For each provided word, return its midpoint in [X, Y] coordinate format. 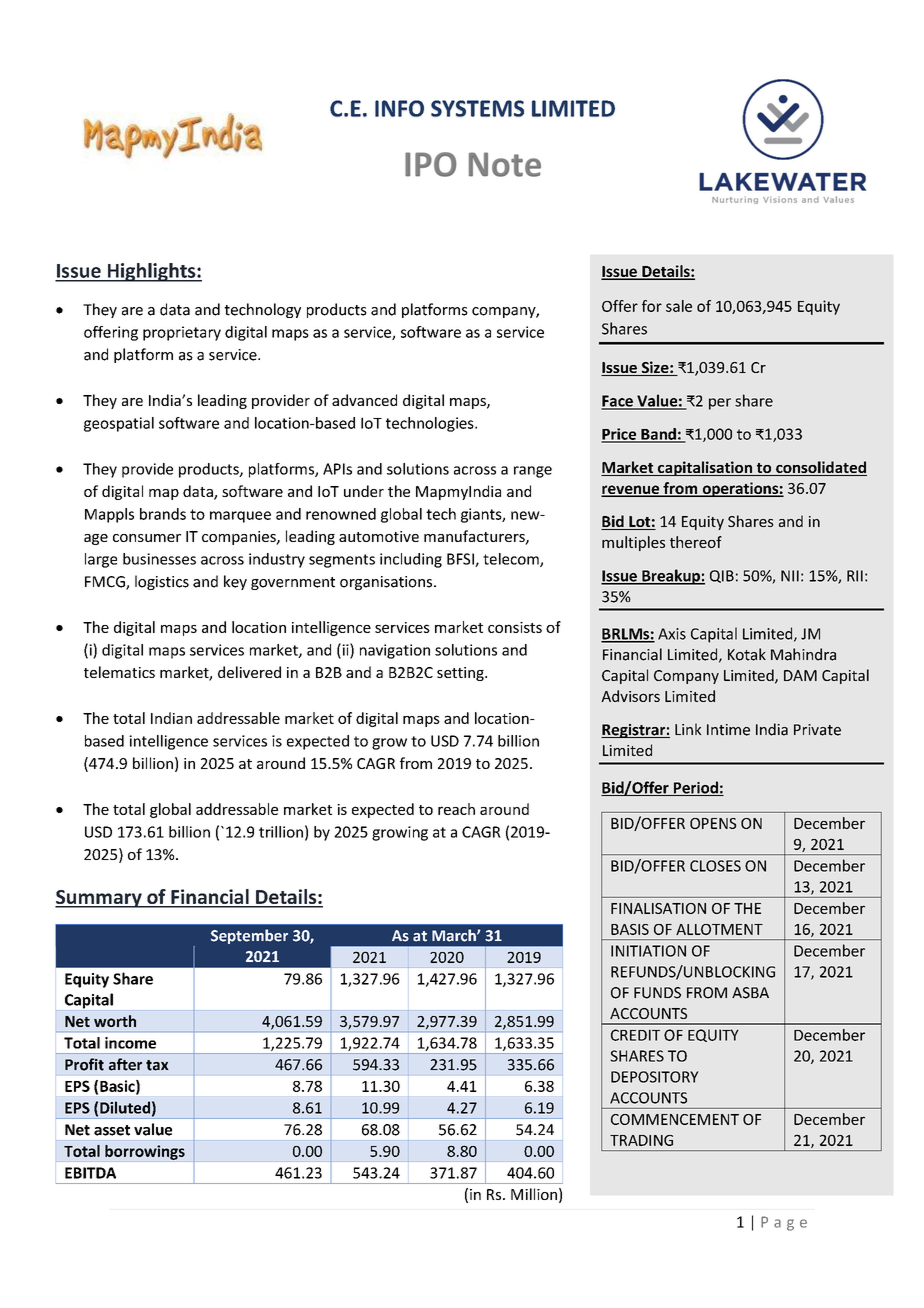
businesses [159, 559]
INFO [399, 108]
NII [790, 576]
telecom [512, 560]
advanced [364, 400]
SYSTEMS [477, 108]
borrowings [145, 1152]
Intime [728, 730]
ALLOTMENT [719, 929]
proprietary [182, 333]
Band [658, 435]
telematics [119, 672]
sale [679, 306]
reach [456, 809]
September [249, 936]
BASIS [630, 929]
